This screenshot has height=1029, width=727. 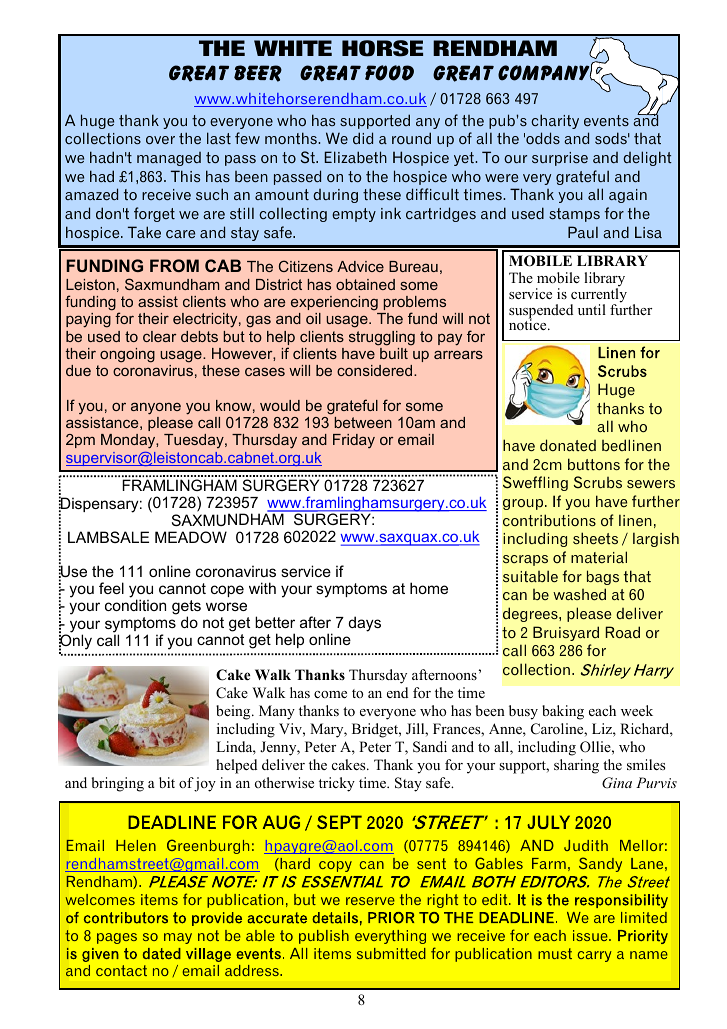 What do you see at coordinates (354, 441) in the screenshot?
I see `Friday` at bounding box center [354, 441].
